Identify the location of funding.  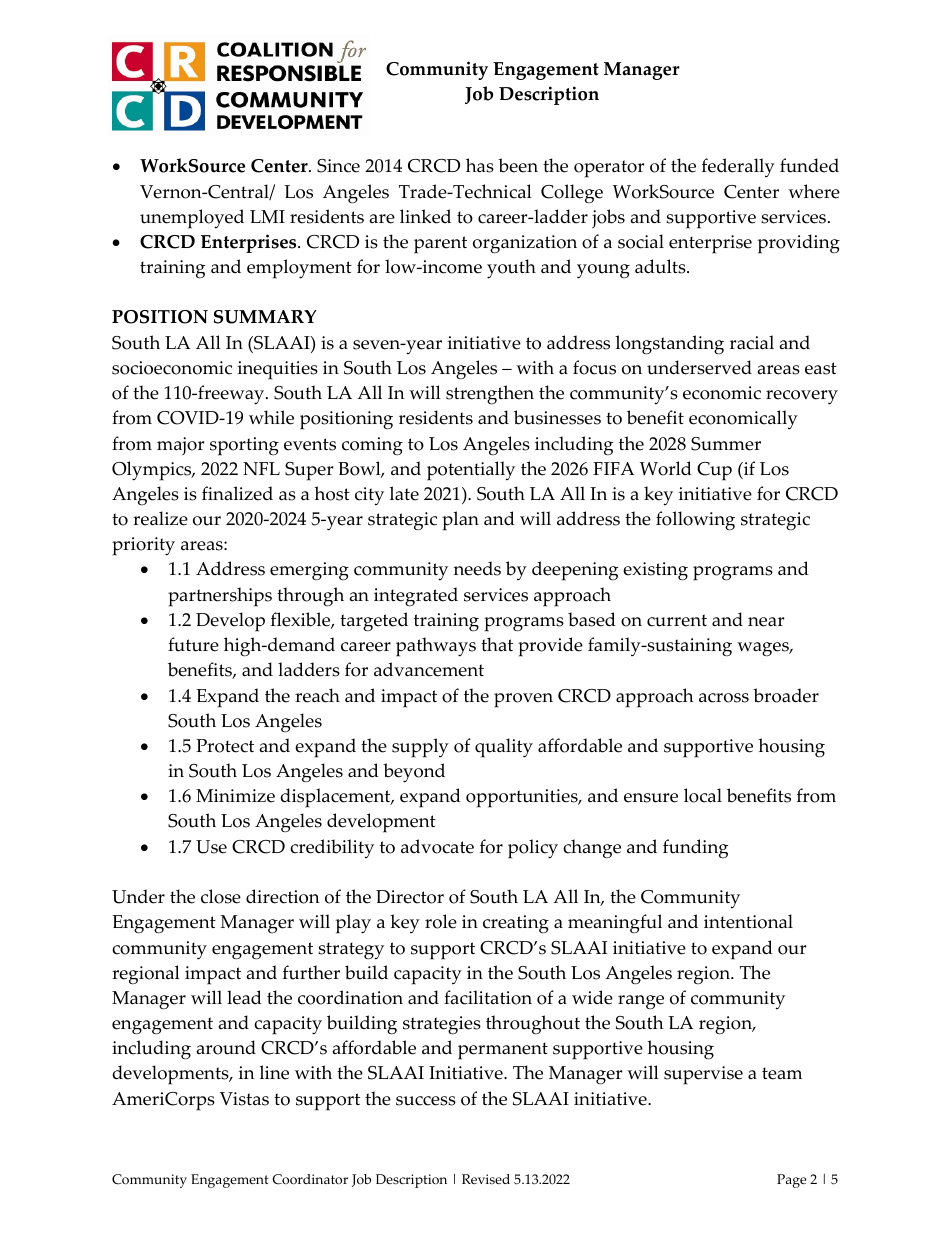
(695, 849).
